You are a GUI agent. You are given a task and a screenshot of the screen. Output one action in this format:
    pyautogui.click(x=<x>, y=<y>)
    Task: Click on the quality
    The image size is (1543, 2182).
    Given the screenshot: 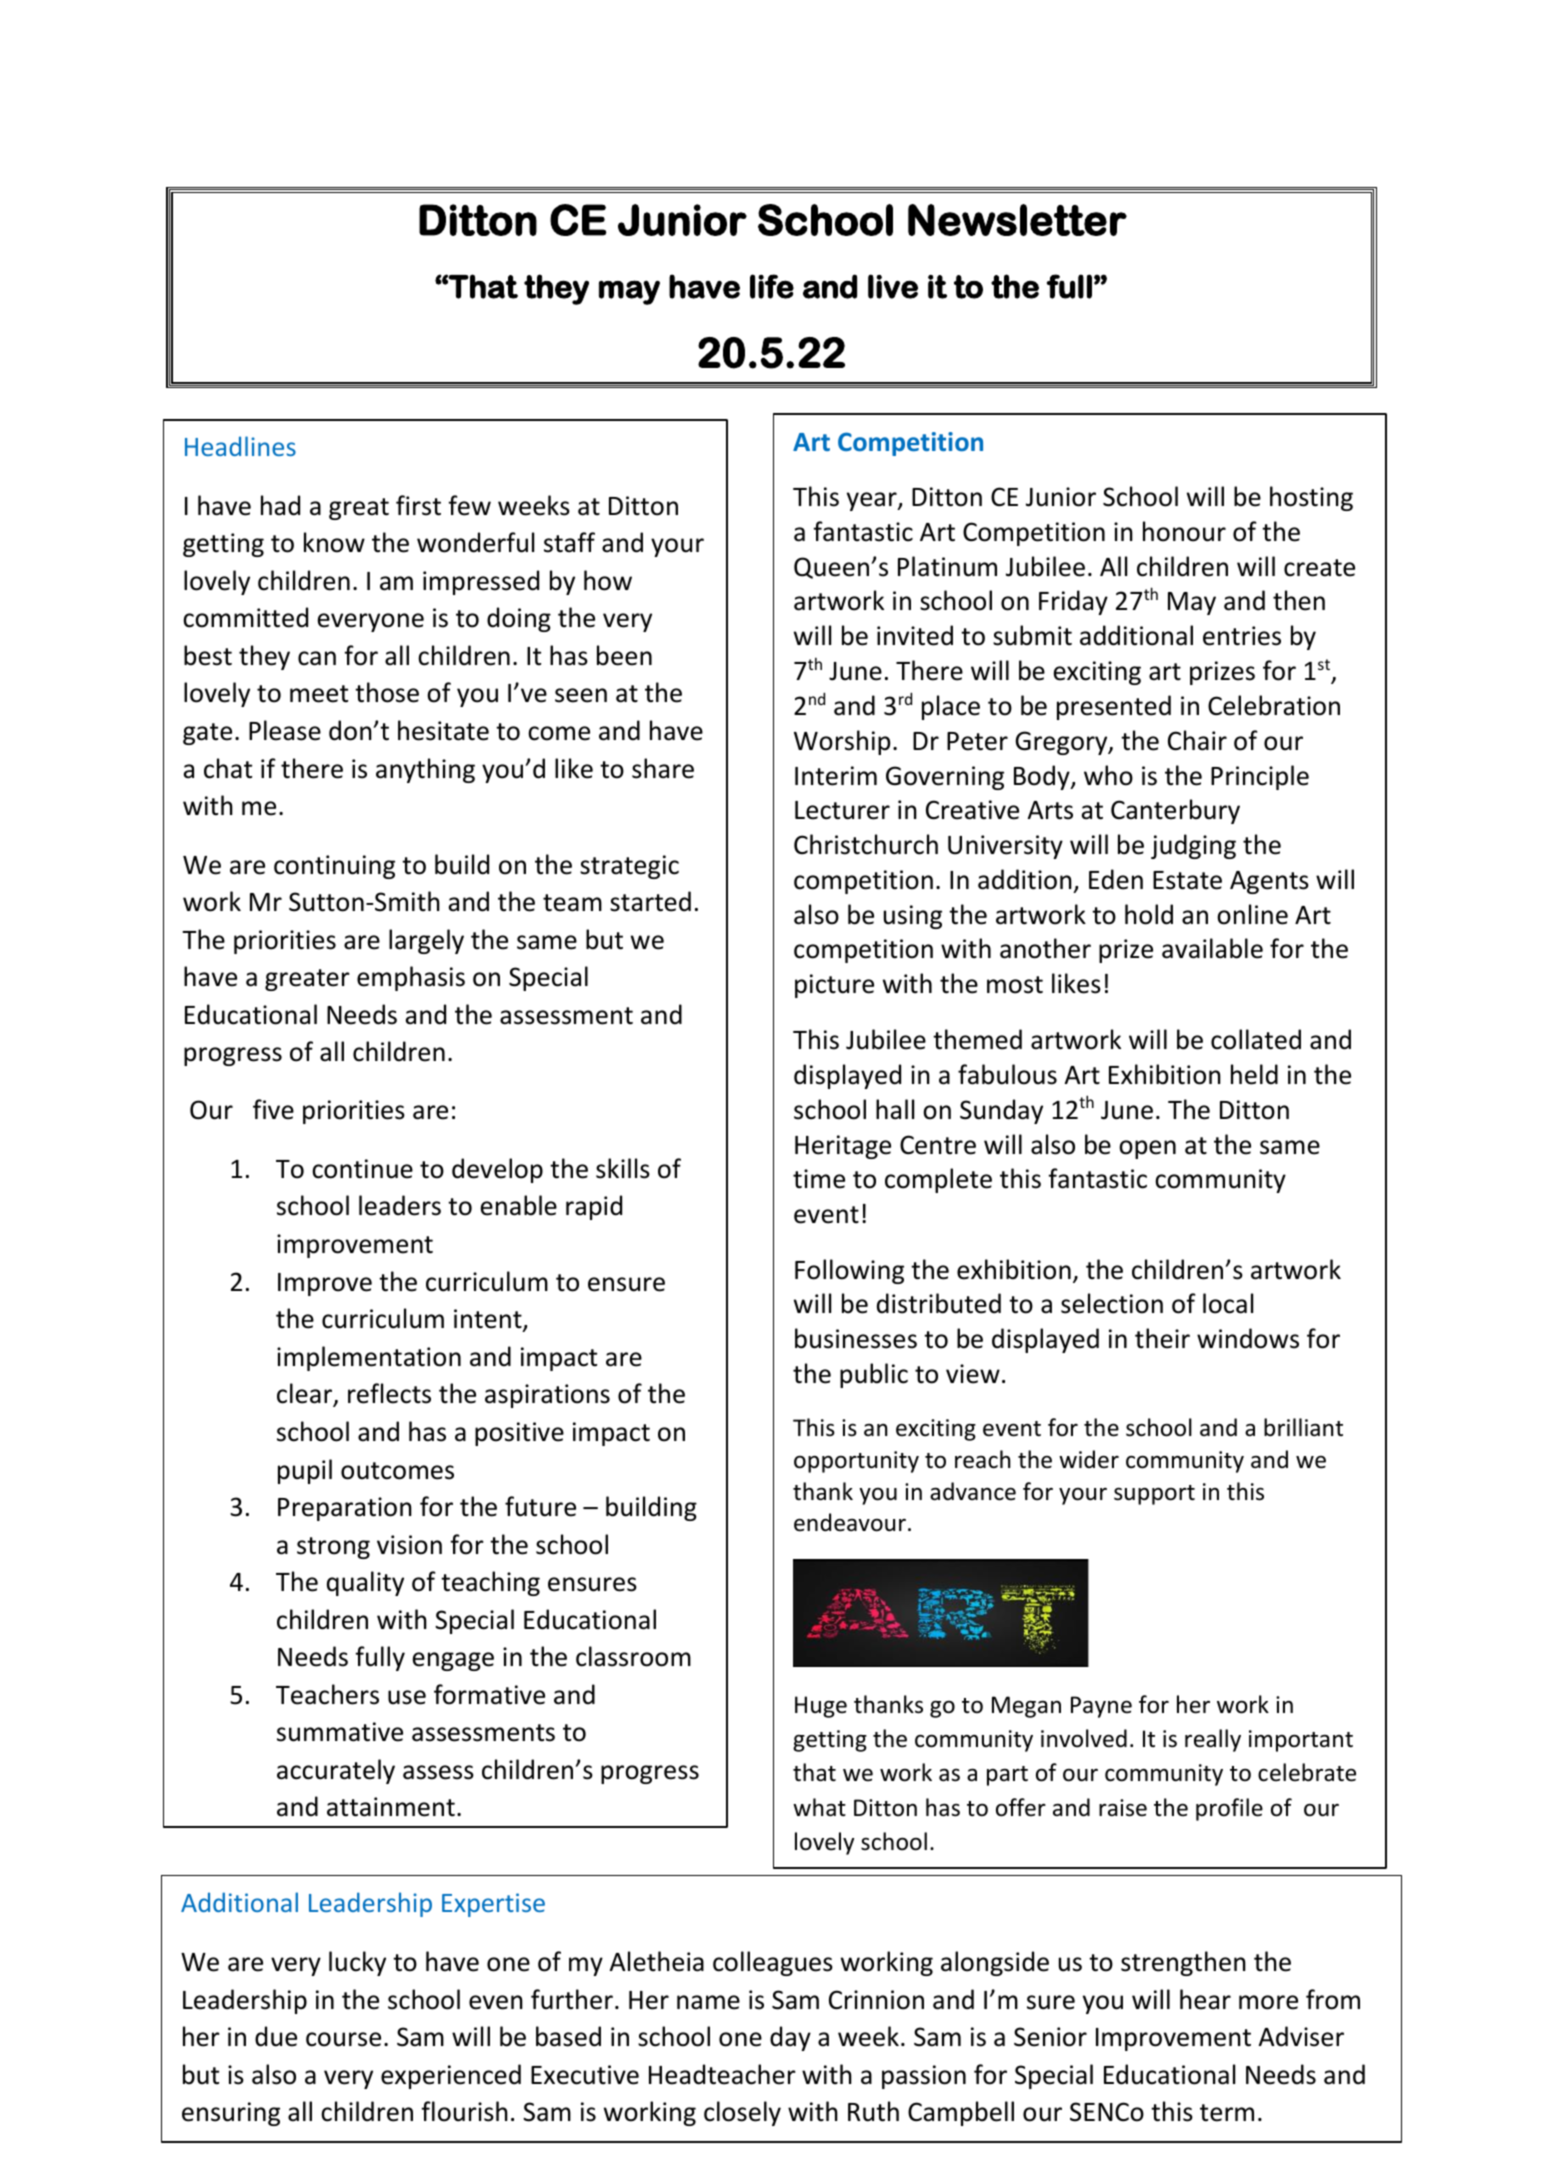 What is the action you would take?
    pyautogui.click(x=365, y=1583)
